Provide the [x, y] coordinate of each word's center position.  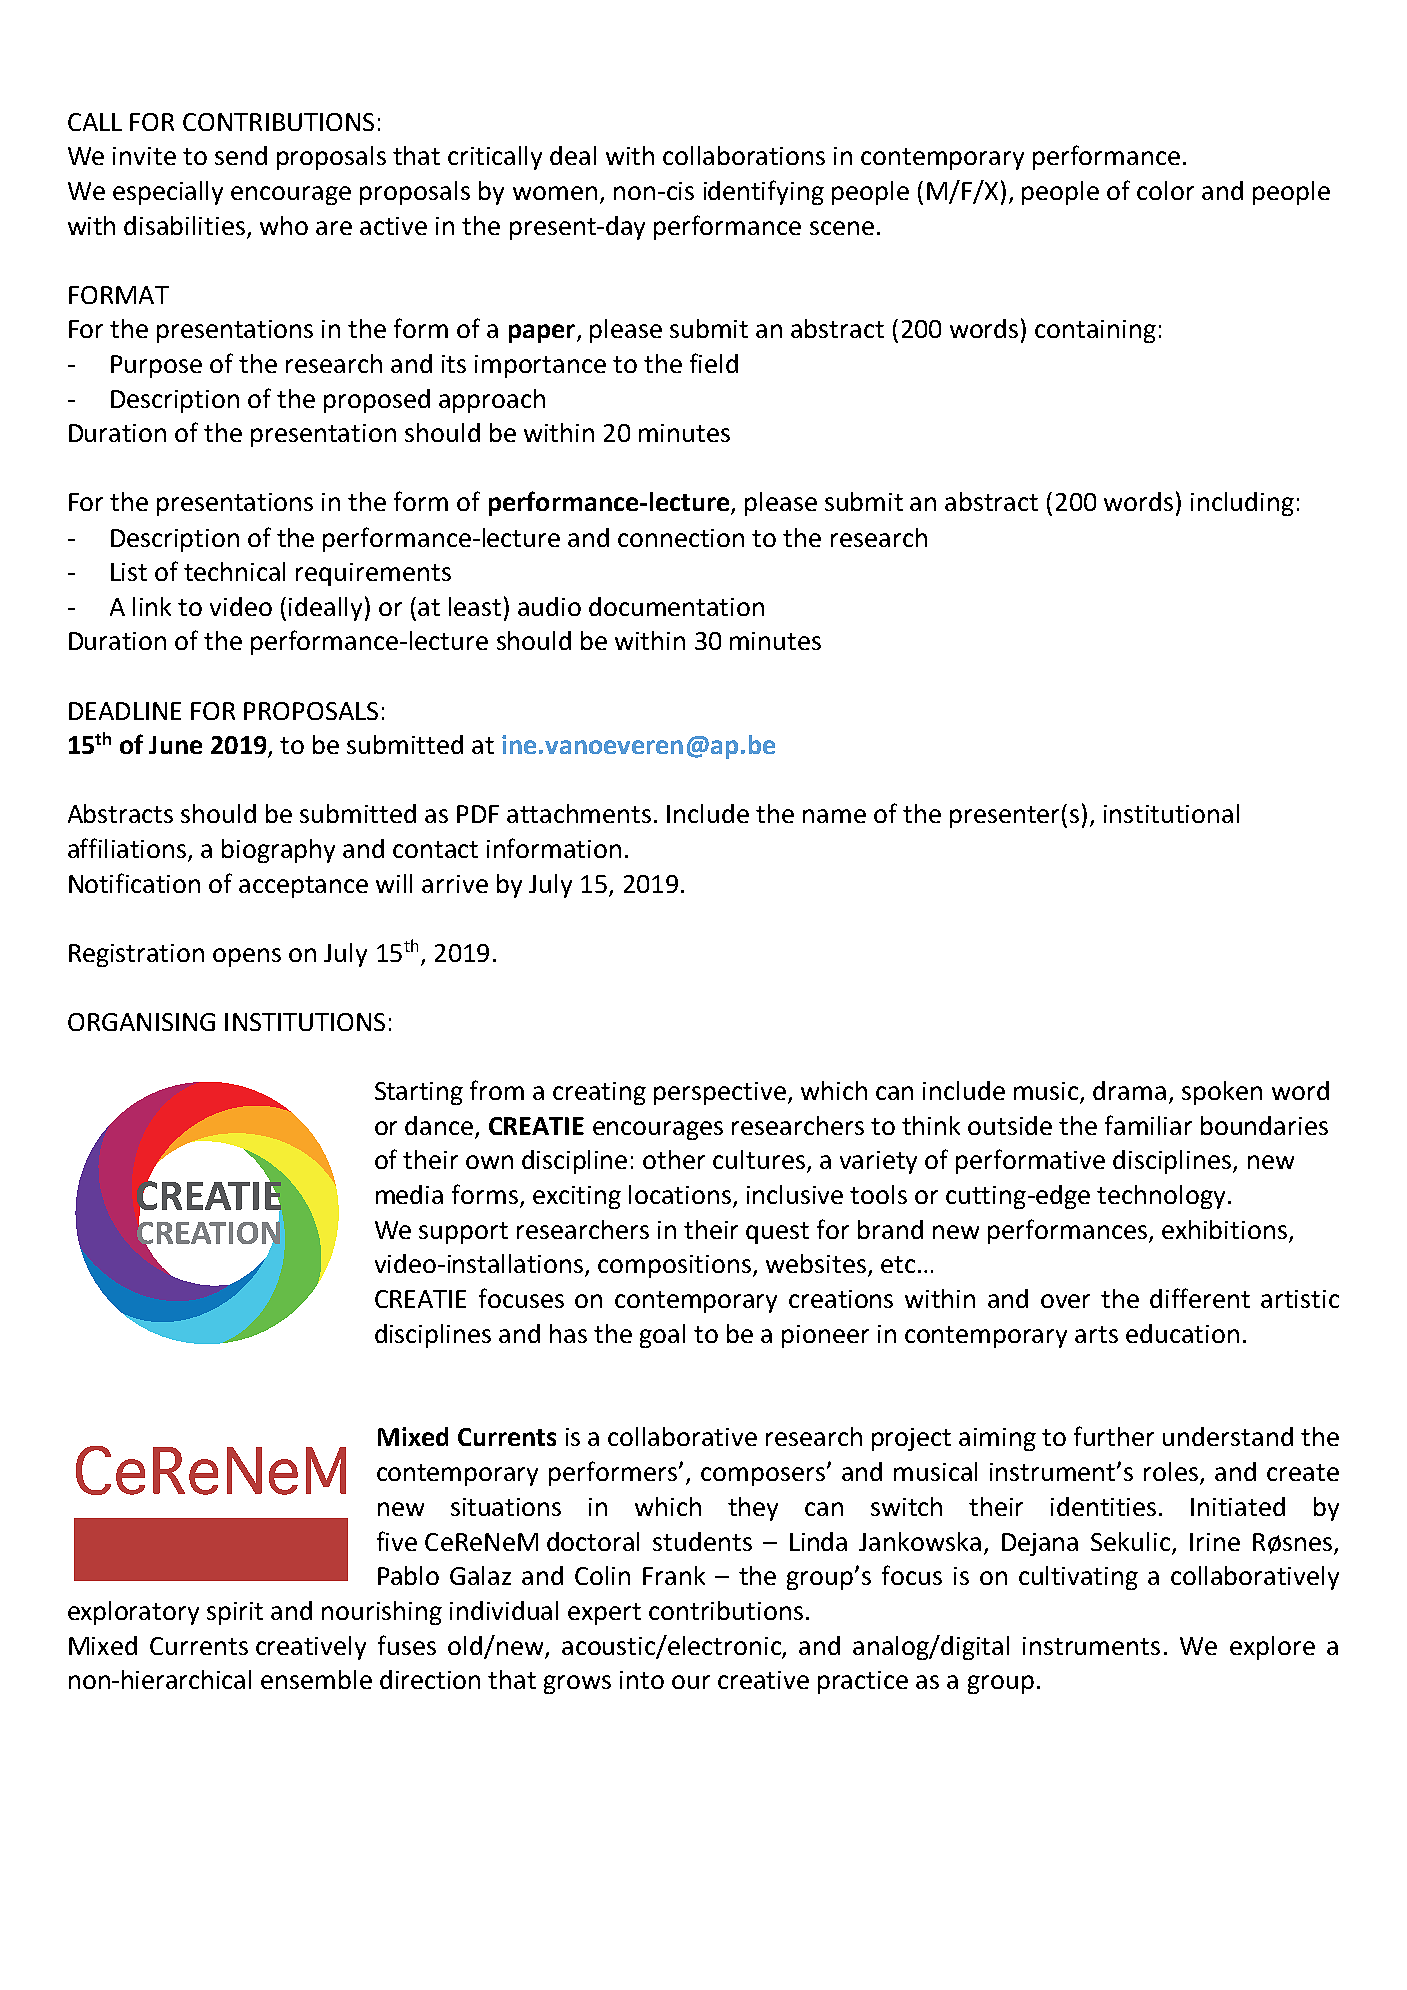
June [175, 745]
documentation [676, 606]
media [409, 1194]
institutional [1171, 813]
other [674, 1159]
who [284, 225]
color [1165, 190]
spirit [235, 1613]
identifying [764, 192]
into [642, 1680]
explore [1272, 1648]
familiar [1148, 1125]
